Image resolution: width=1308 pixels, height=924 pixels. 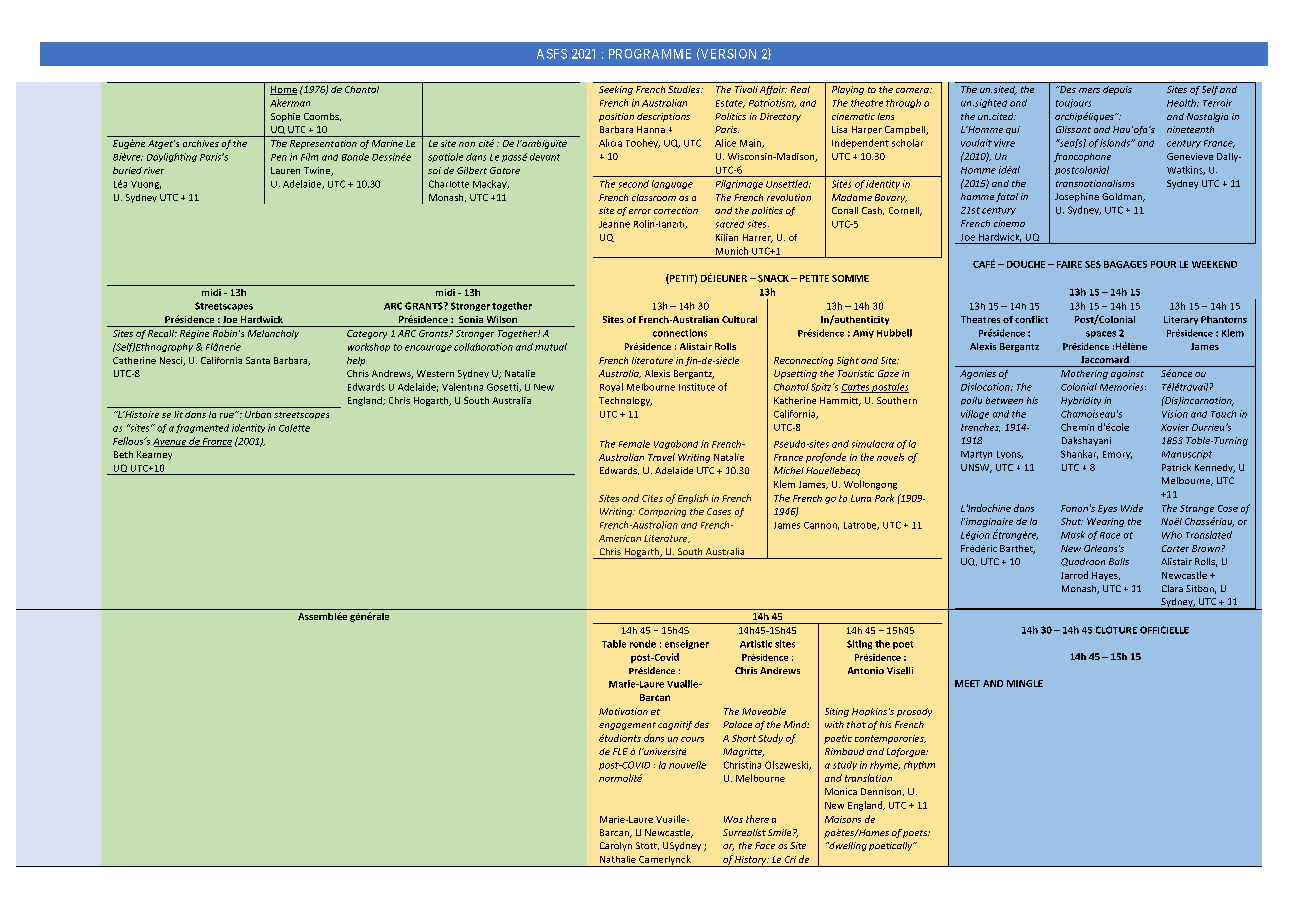 I want to click on Vagabond, so click(x=676, y=444).
